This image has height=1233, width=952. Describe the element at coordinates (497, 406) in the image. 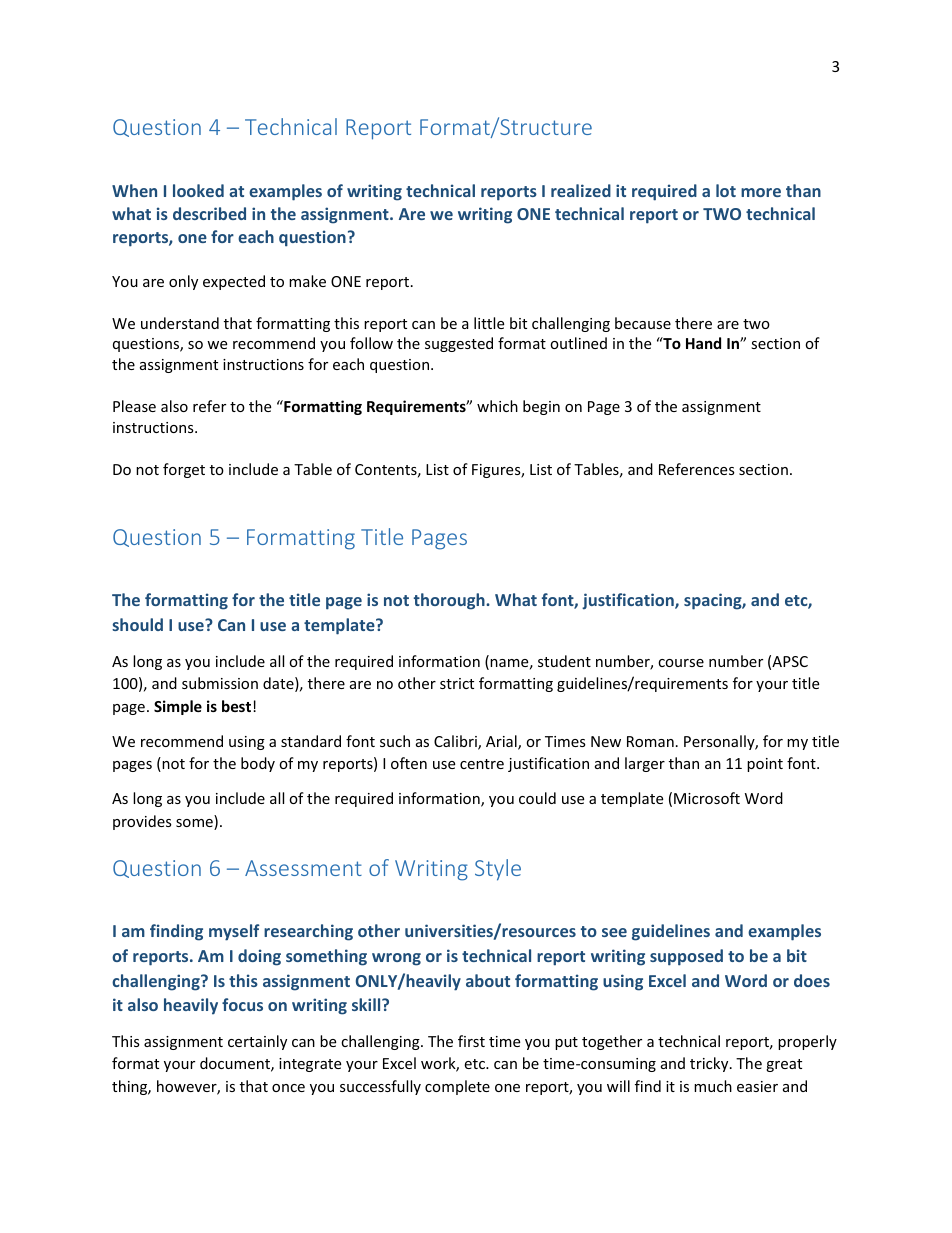

I see `which` at that location.
